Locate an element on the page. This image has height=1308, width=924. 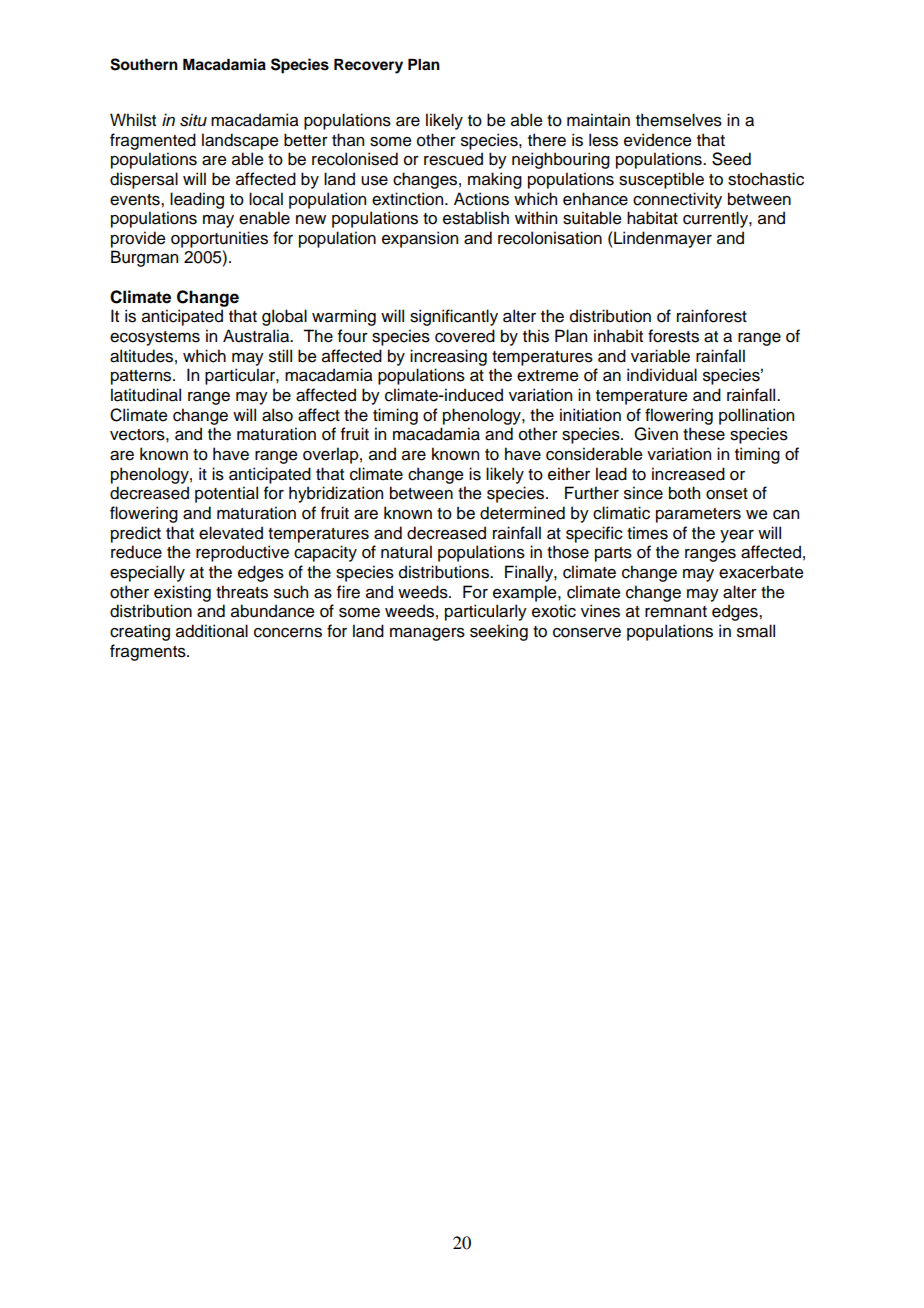
Australia is located at coordinates (257, 336).
